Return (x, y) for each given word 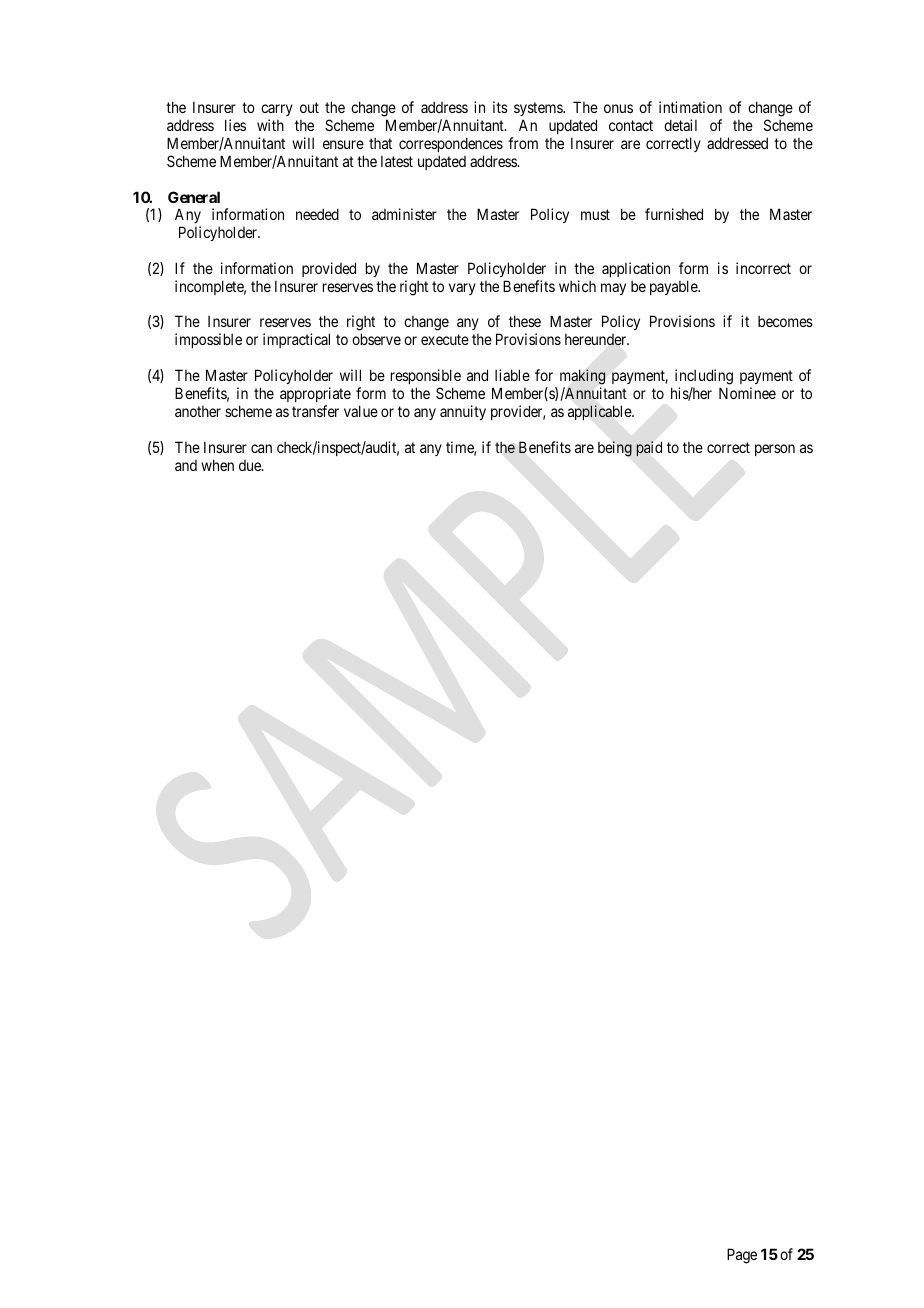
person (775, 450)
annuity (463, 412)
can (261, 448)
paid (649, 448)
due (251, 465)
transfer (315, 411)
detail (680, 125)
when (217, 465)
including (704, 377)
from (523, 143)
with (270, 125)
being (615, 449)
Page (742, 1256)
